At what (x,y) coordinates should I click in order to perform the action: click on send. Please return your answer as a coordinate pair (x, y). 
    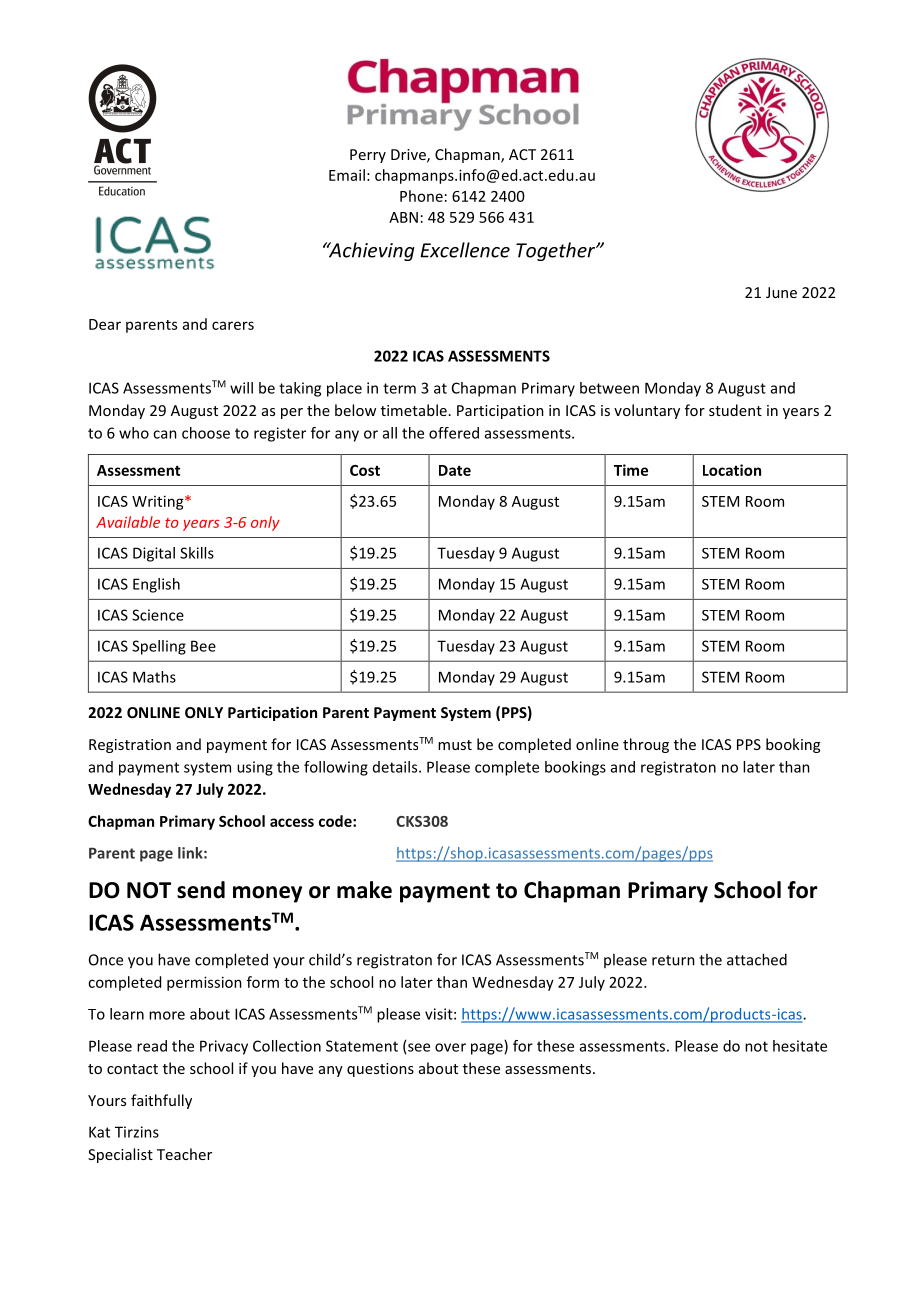
    Looking at the image, I should click on (201, 890).
